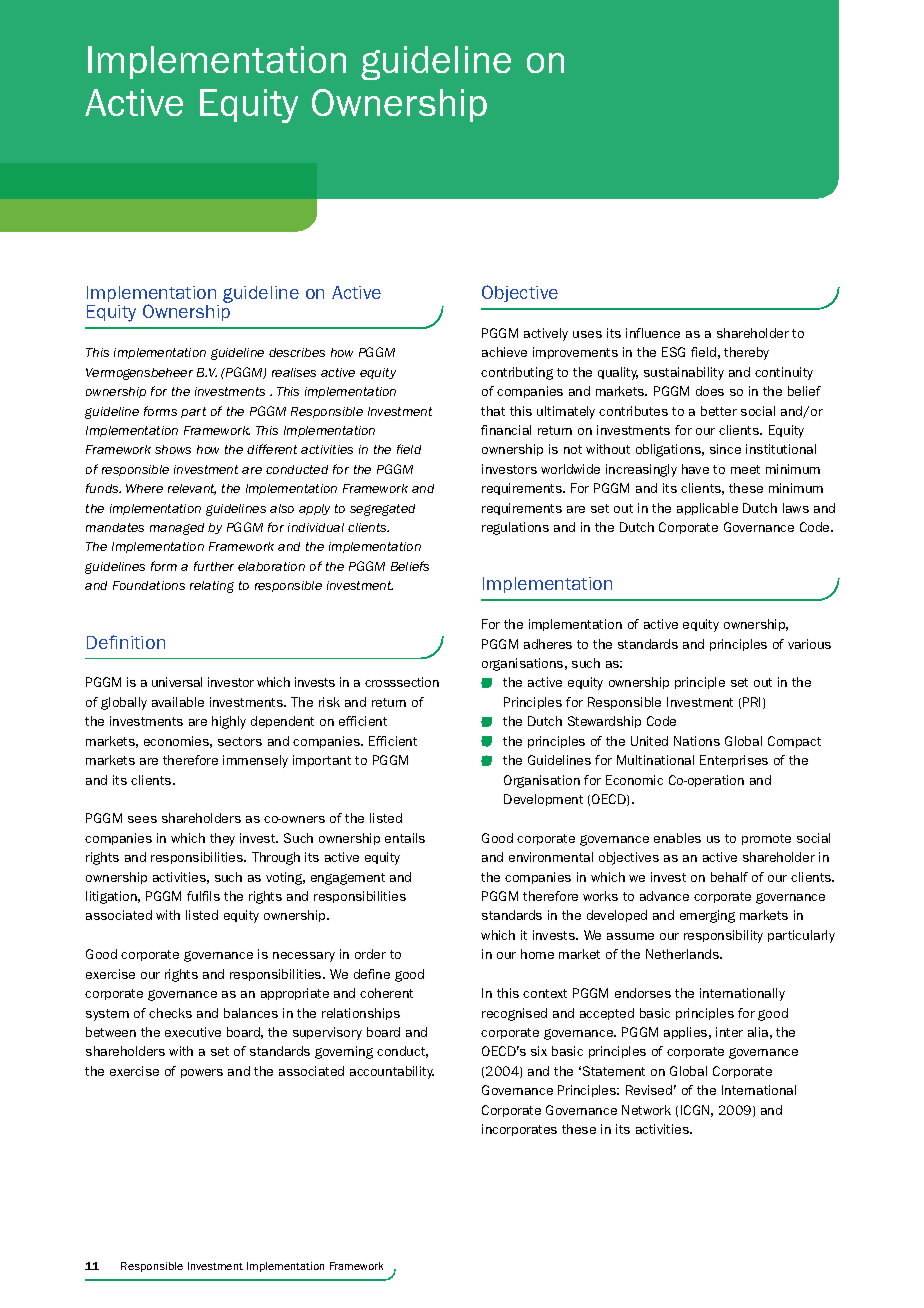 The image size is (924, 1308). What do you see at coordinates (297, 352) in the screenshot?
I see `describes` at bounding box center [297, 352].
